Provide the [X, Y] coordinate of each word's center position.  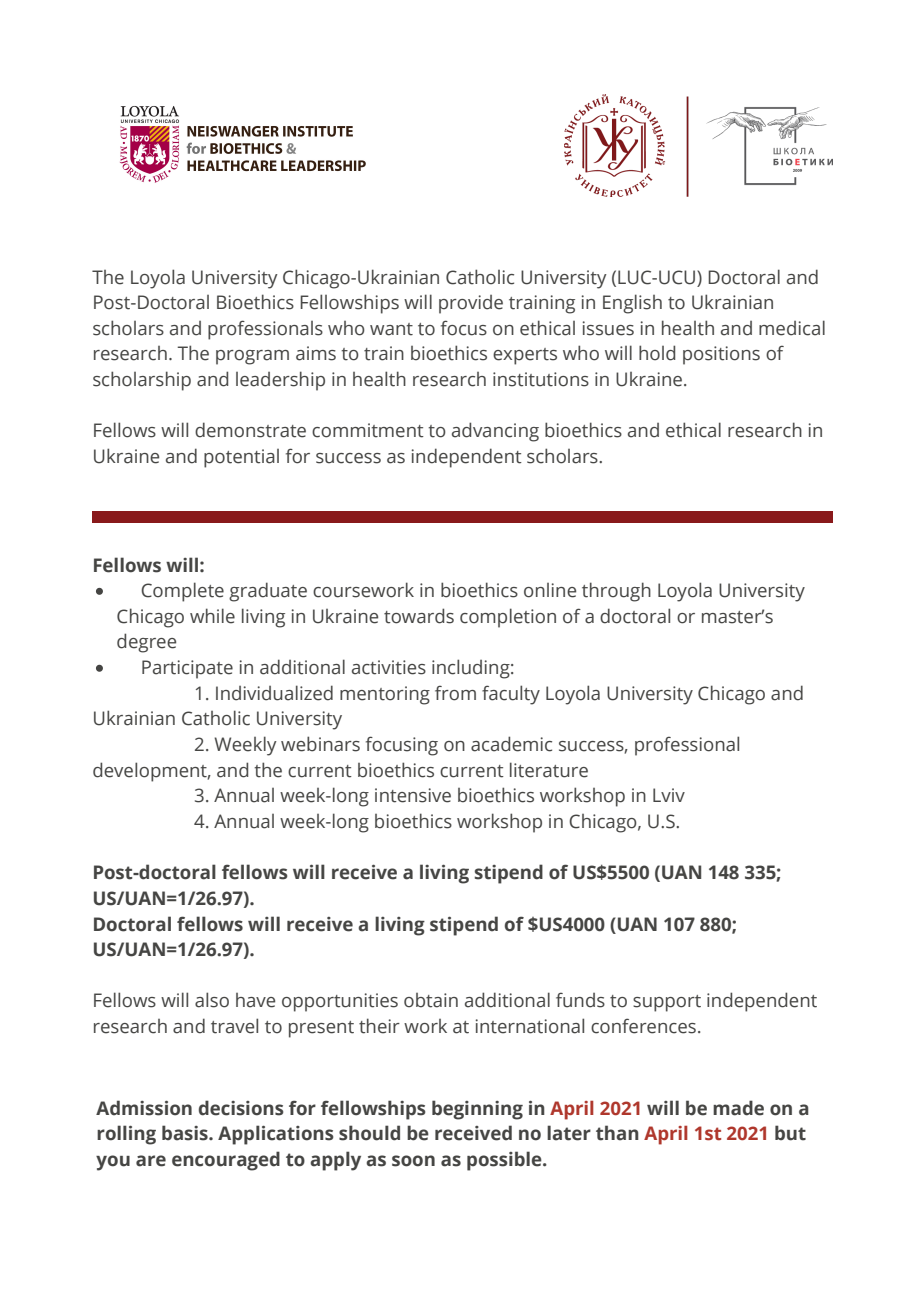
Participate [187, 669]
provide [471, 304]
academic [511, 744]
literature [549, 770]
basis [186, 1133]
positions [721, 355]
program [252, 357]
